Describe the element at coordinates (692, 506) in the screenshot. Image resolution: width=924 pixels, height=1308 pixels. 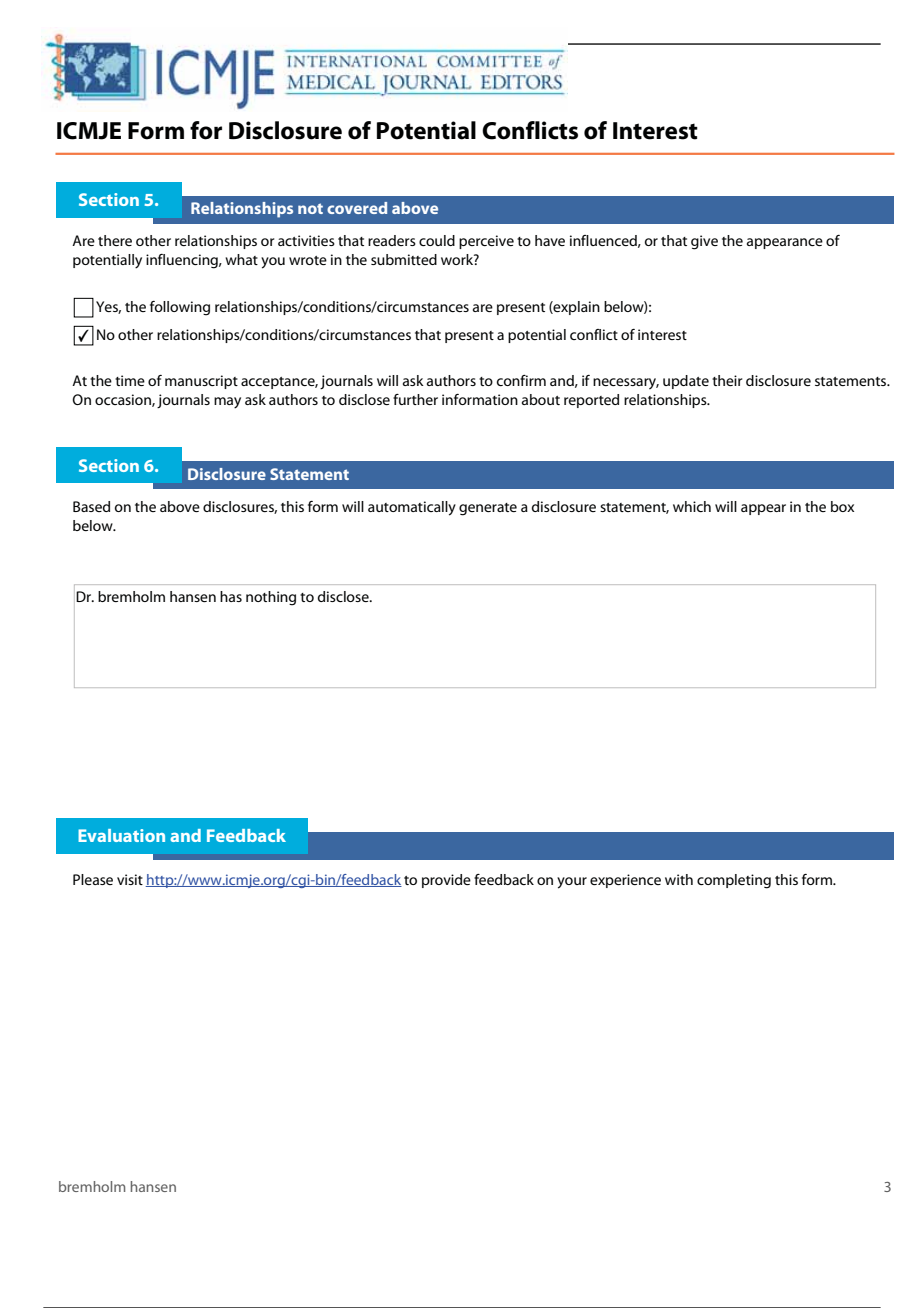
I see `which` at that location.
